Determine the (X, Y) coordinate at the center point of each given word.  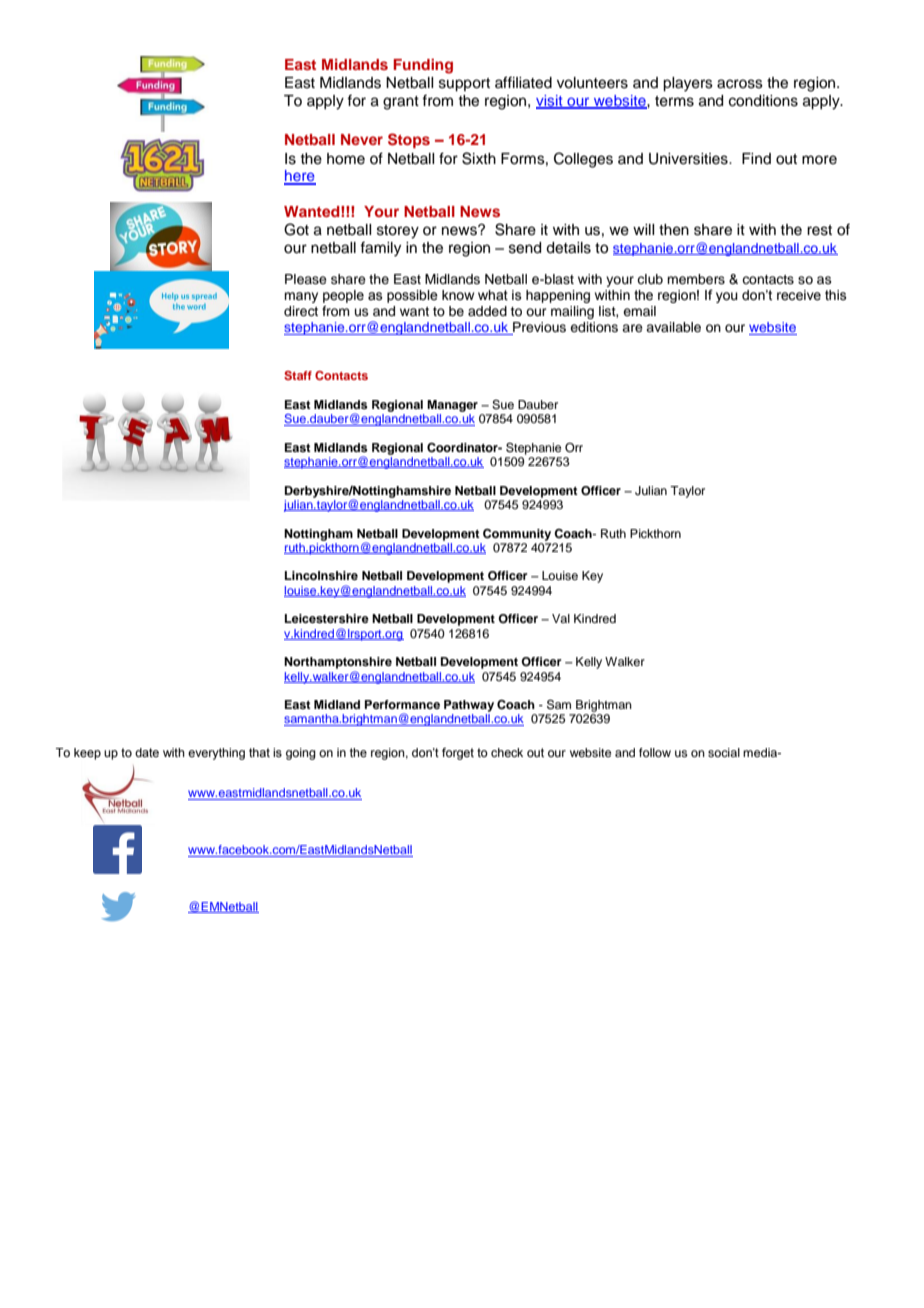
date (147, 752)
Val (561, 618)
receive (799, 295)
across (740, 84)
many (301, 297)
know (458, 295)
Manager (452, 406)
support (464, 85)
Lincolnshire (321, 575)
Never (362, 139)
